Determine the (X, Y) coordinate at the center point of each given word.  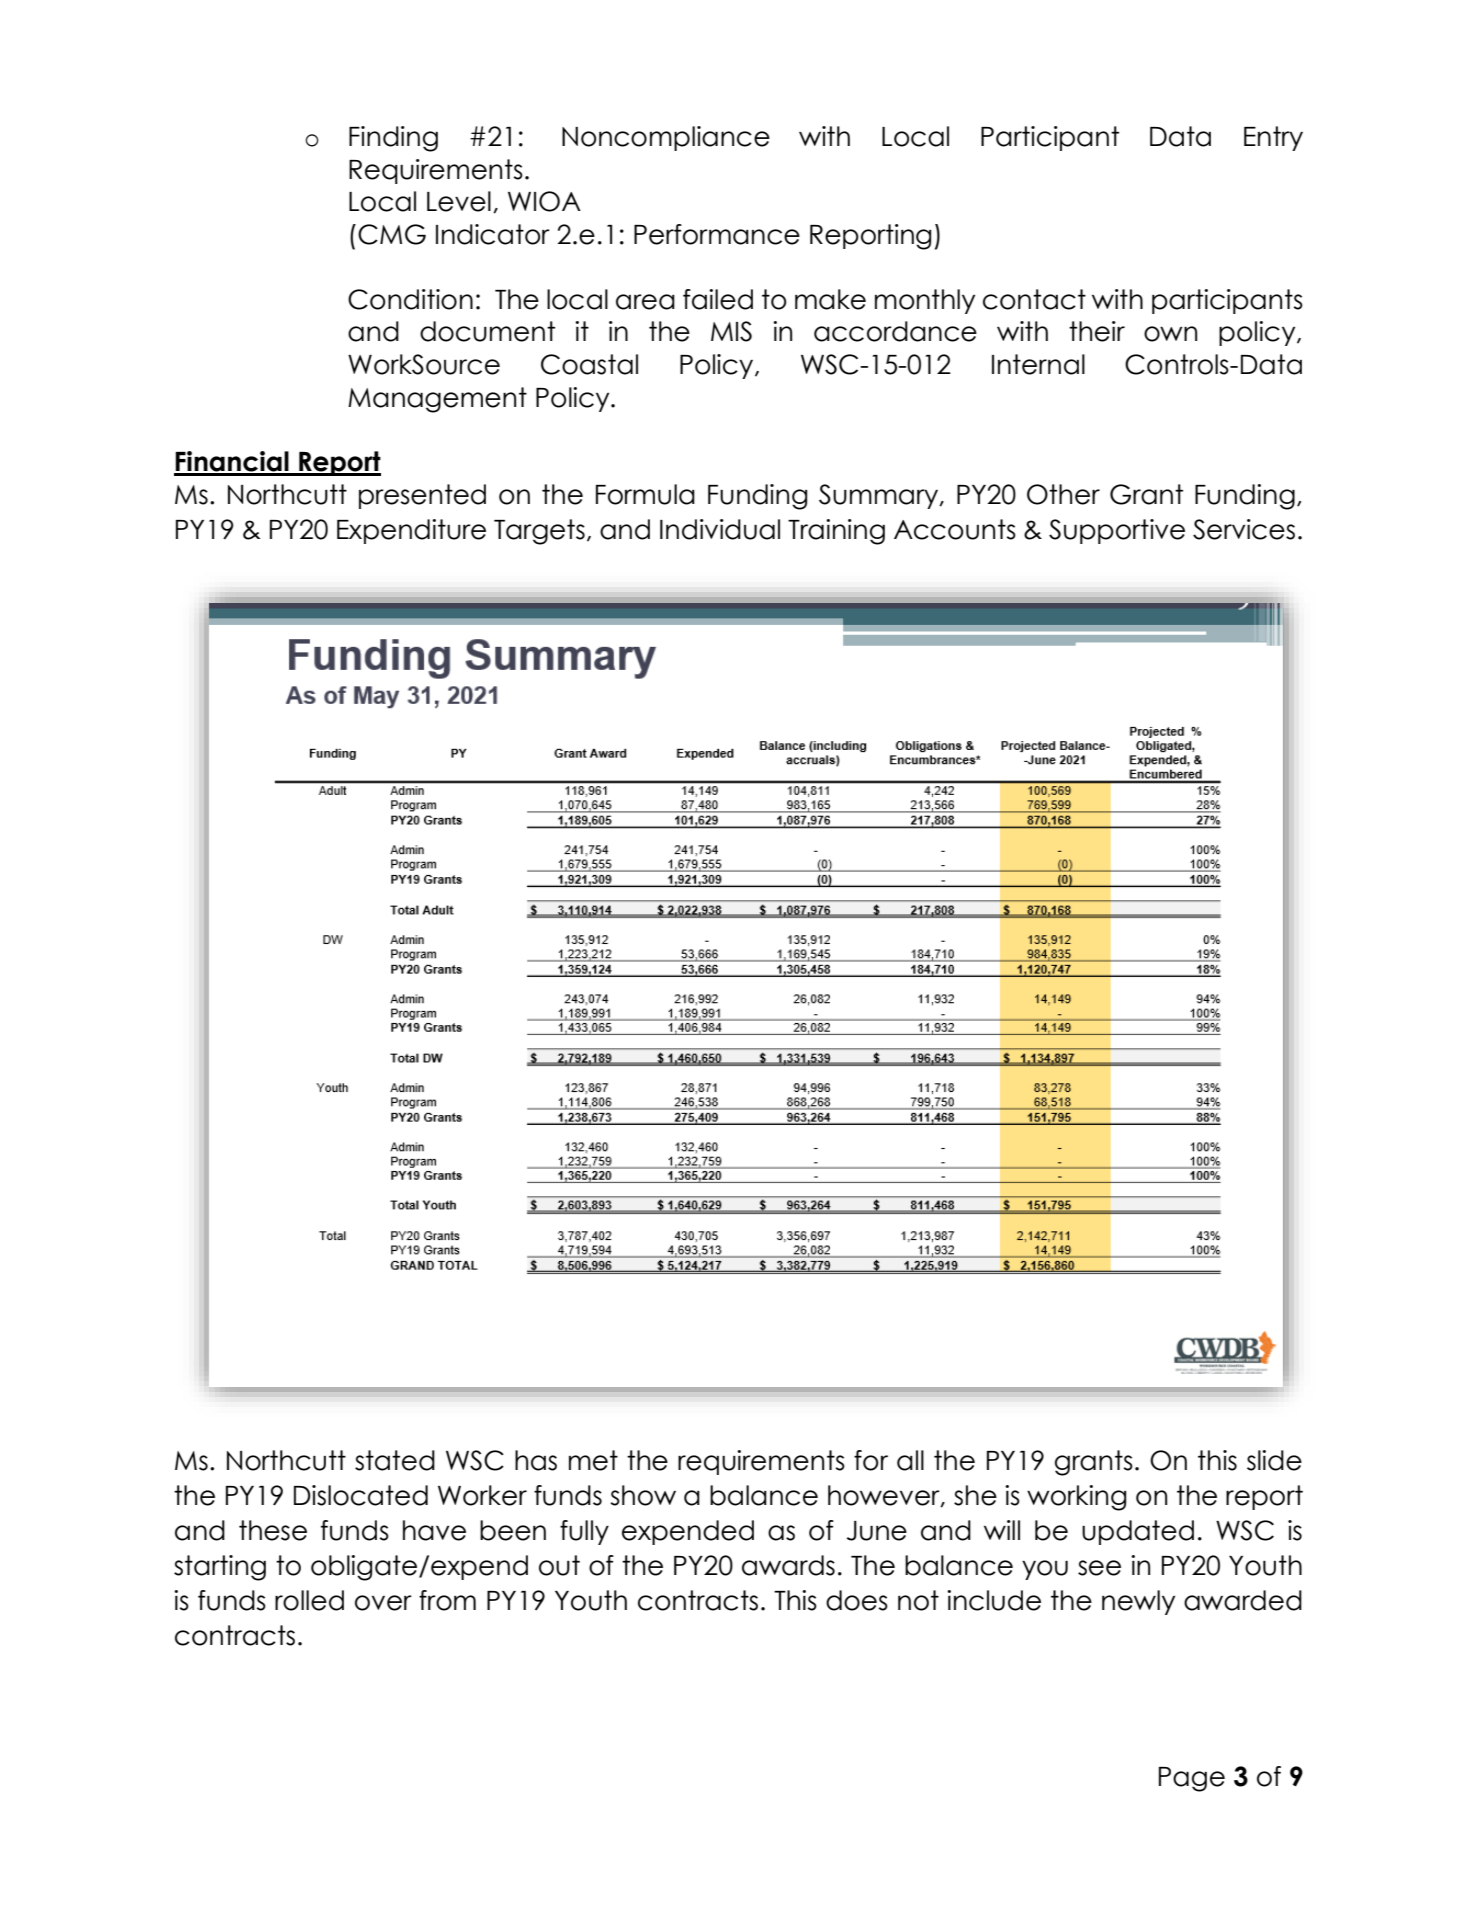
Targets (539, 532)
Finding (393, 139)
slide (1274, 1460)
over (383, 1603)
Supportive (1117, 531)
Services (1244, 529)
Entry (1273, 138)
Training (836, 532)
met (593, 1460)
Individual (720, 529)
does (857, 1600)
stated (395, 1460)
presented (422, 496)
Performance (717, 234)
